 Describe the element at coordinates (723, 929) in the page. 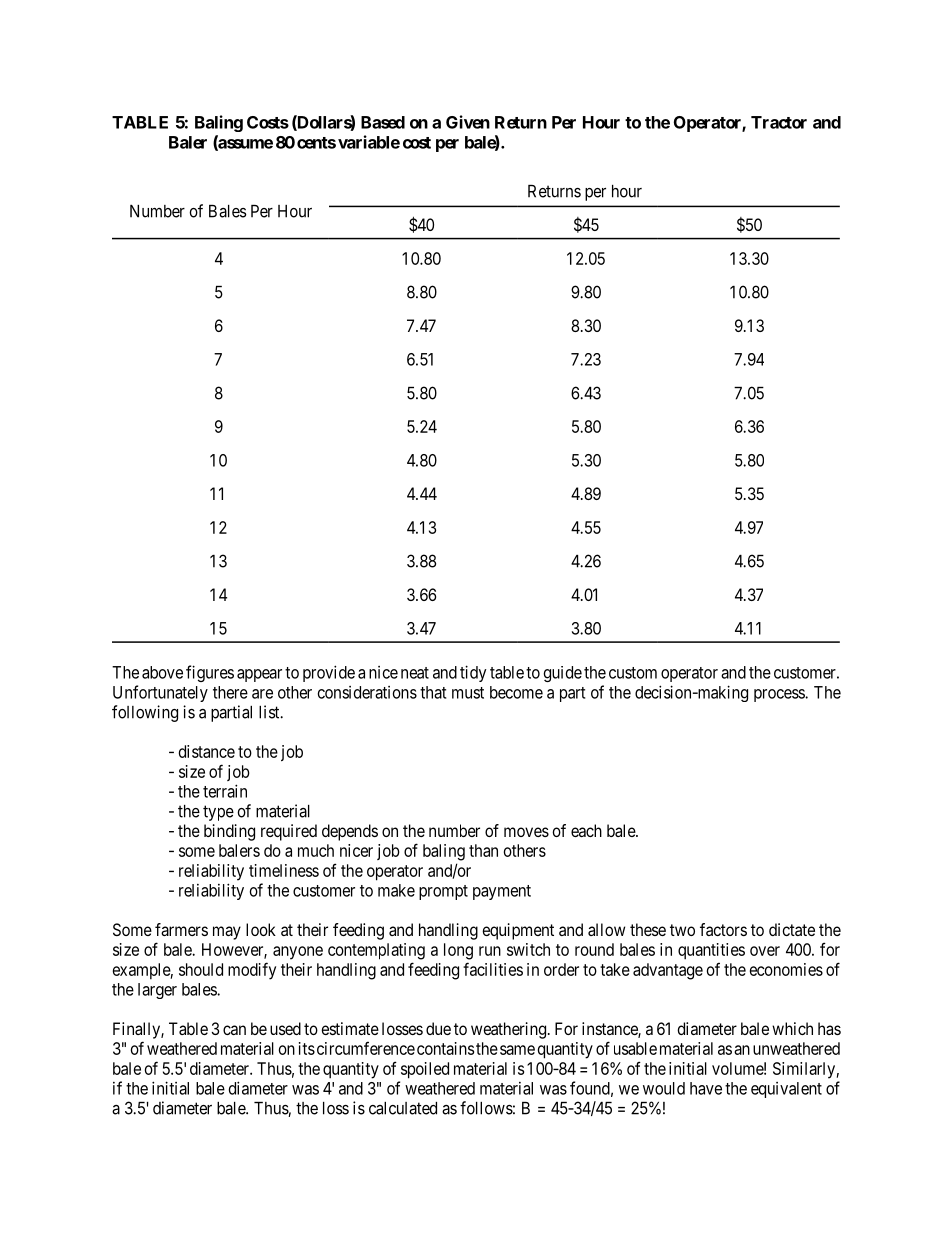

I see `factors` at that location.
